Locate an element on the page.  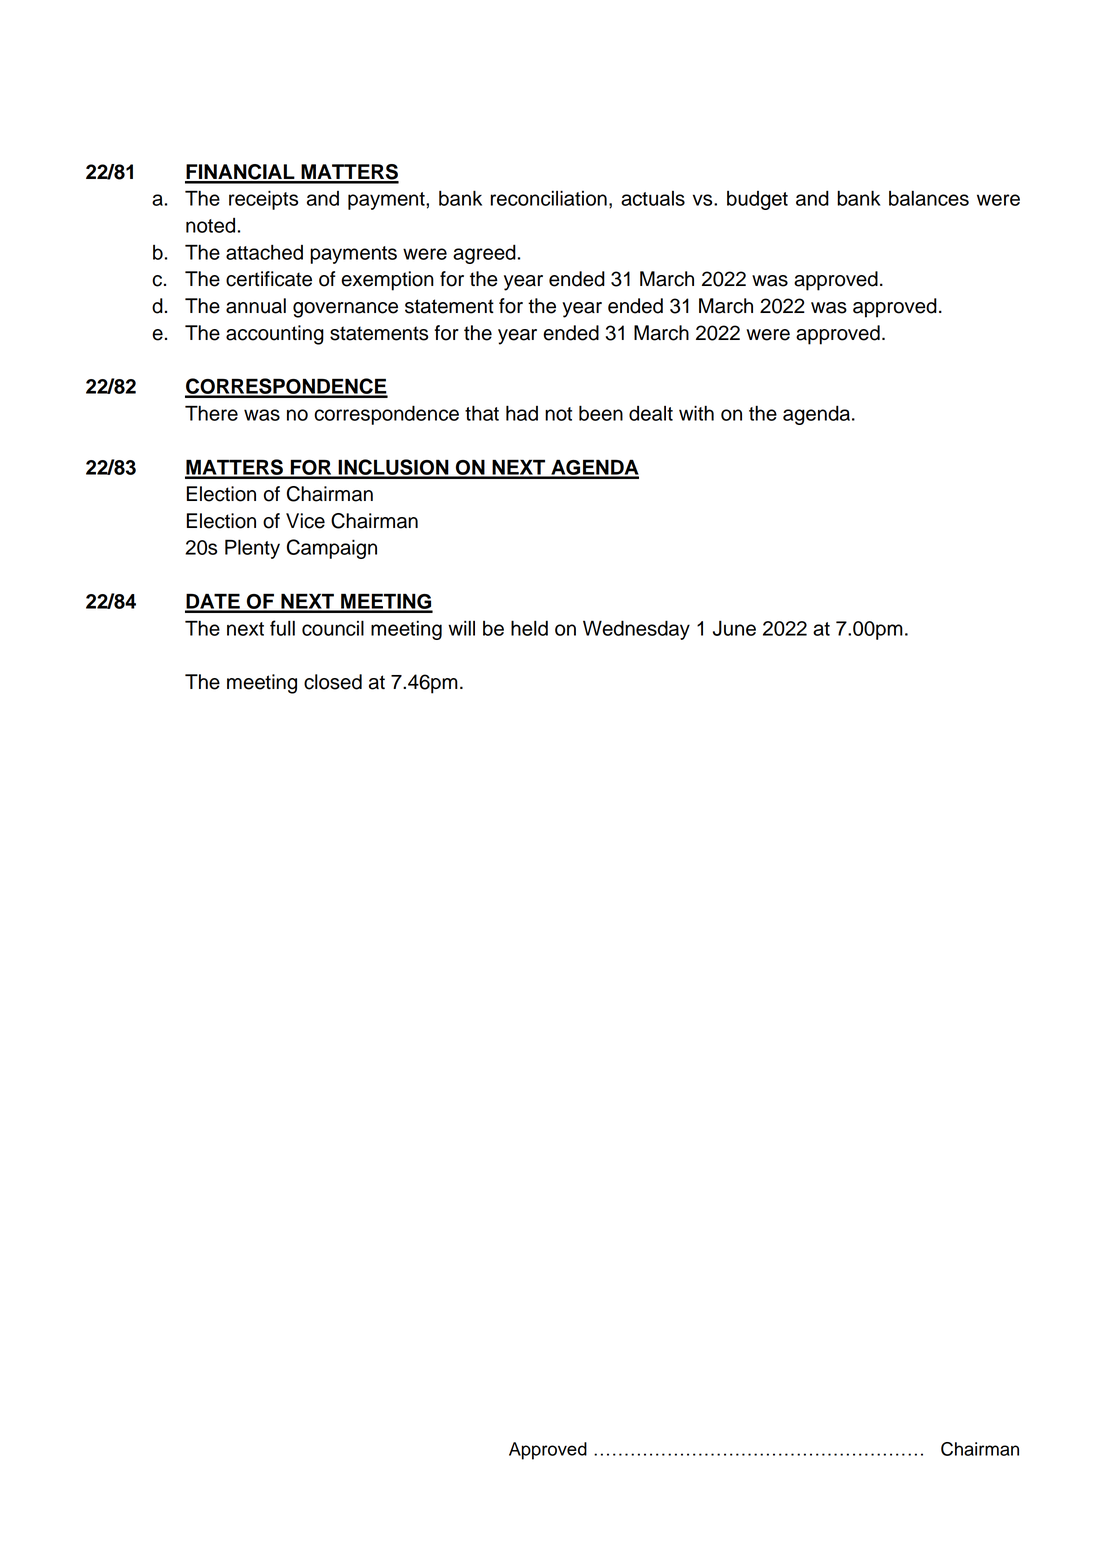
reconciliation is located at coordinates (549, 198).
